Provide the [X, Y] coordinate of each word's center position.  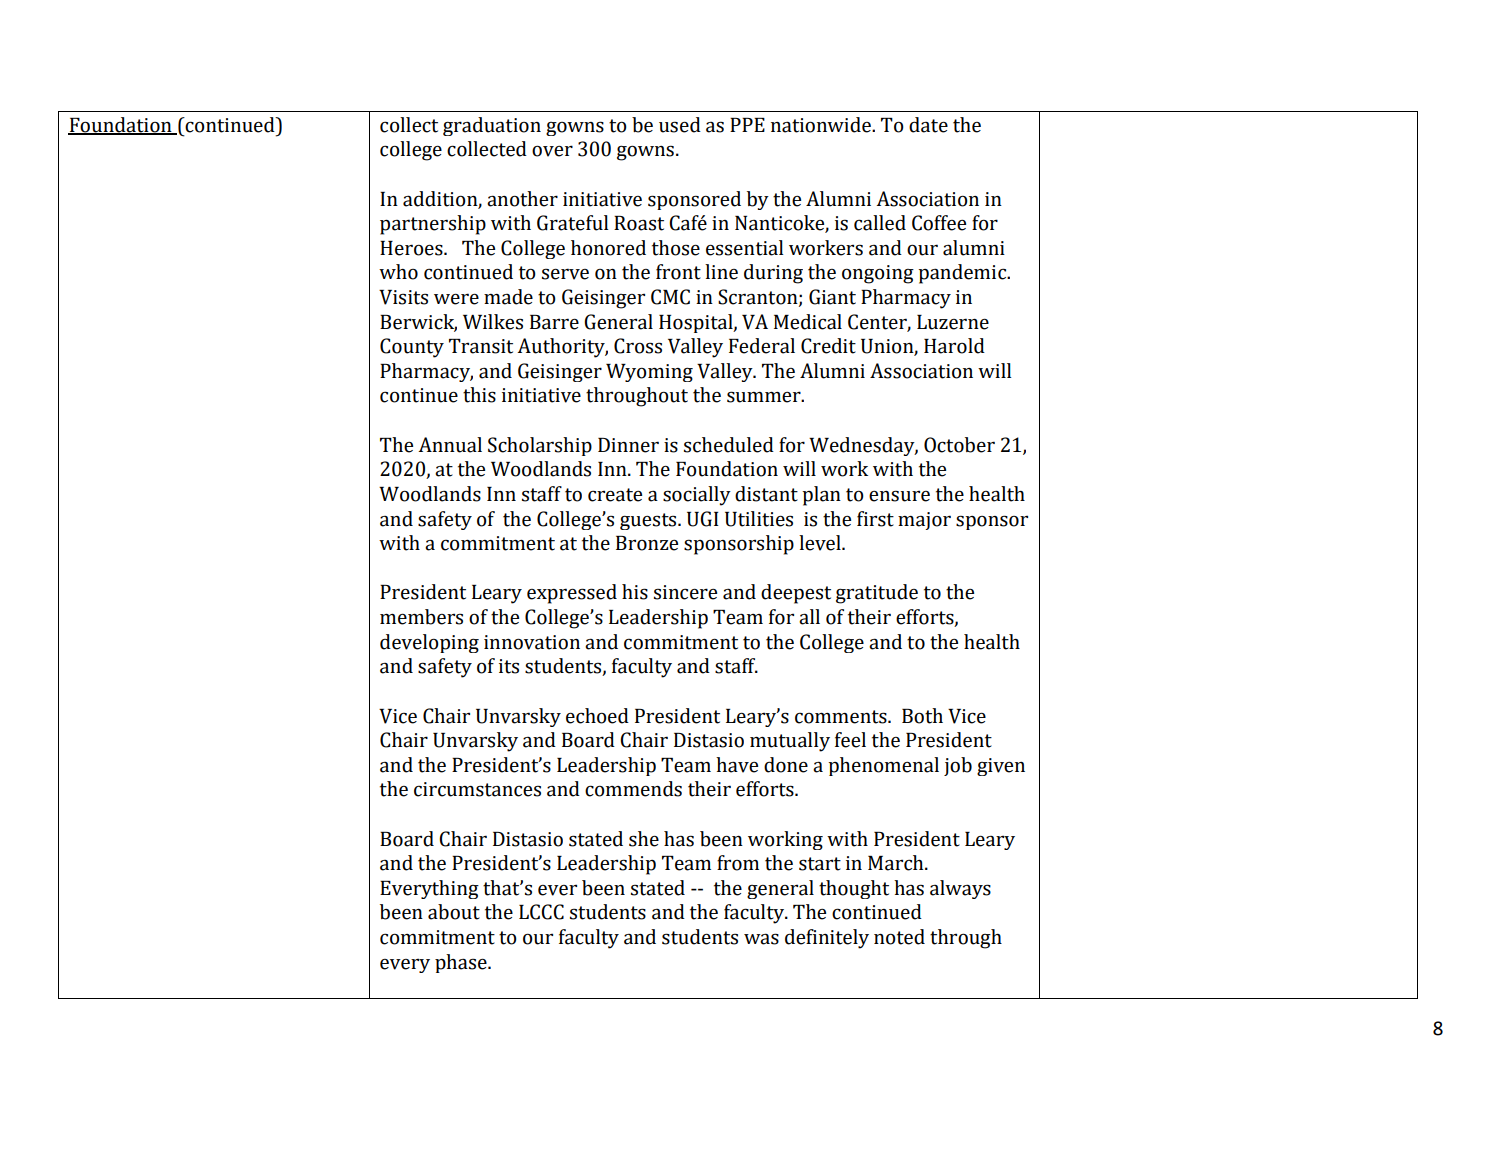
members [421, 617]
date [928, 125]
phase [462, 963]
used [680, 125]
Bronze [647, 543]
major [924, 521]
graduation [492, 126]
